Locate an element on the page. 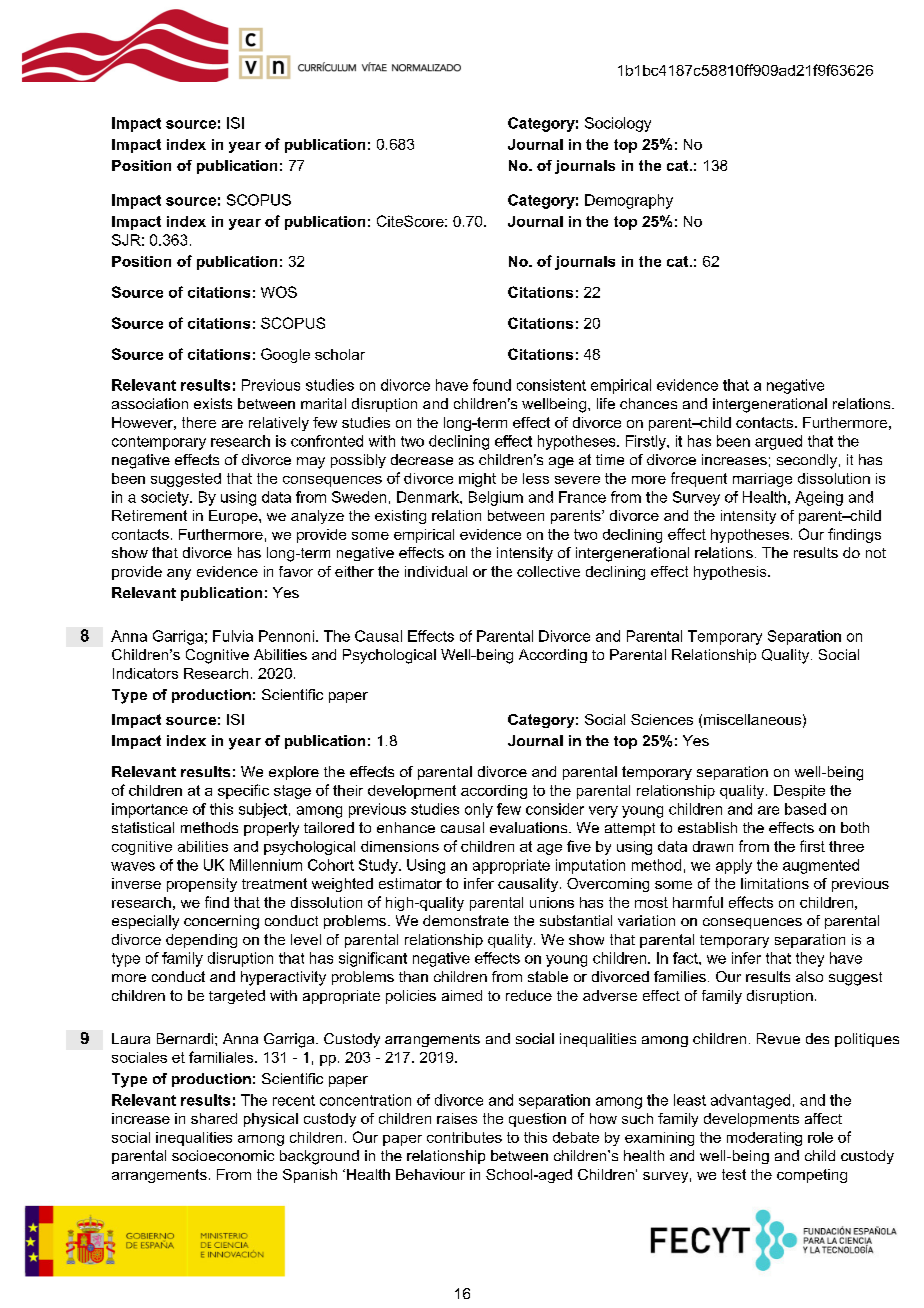 The height and width of the image is (1308, 924). based is located at coordinates (805, 809).
